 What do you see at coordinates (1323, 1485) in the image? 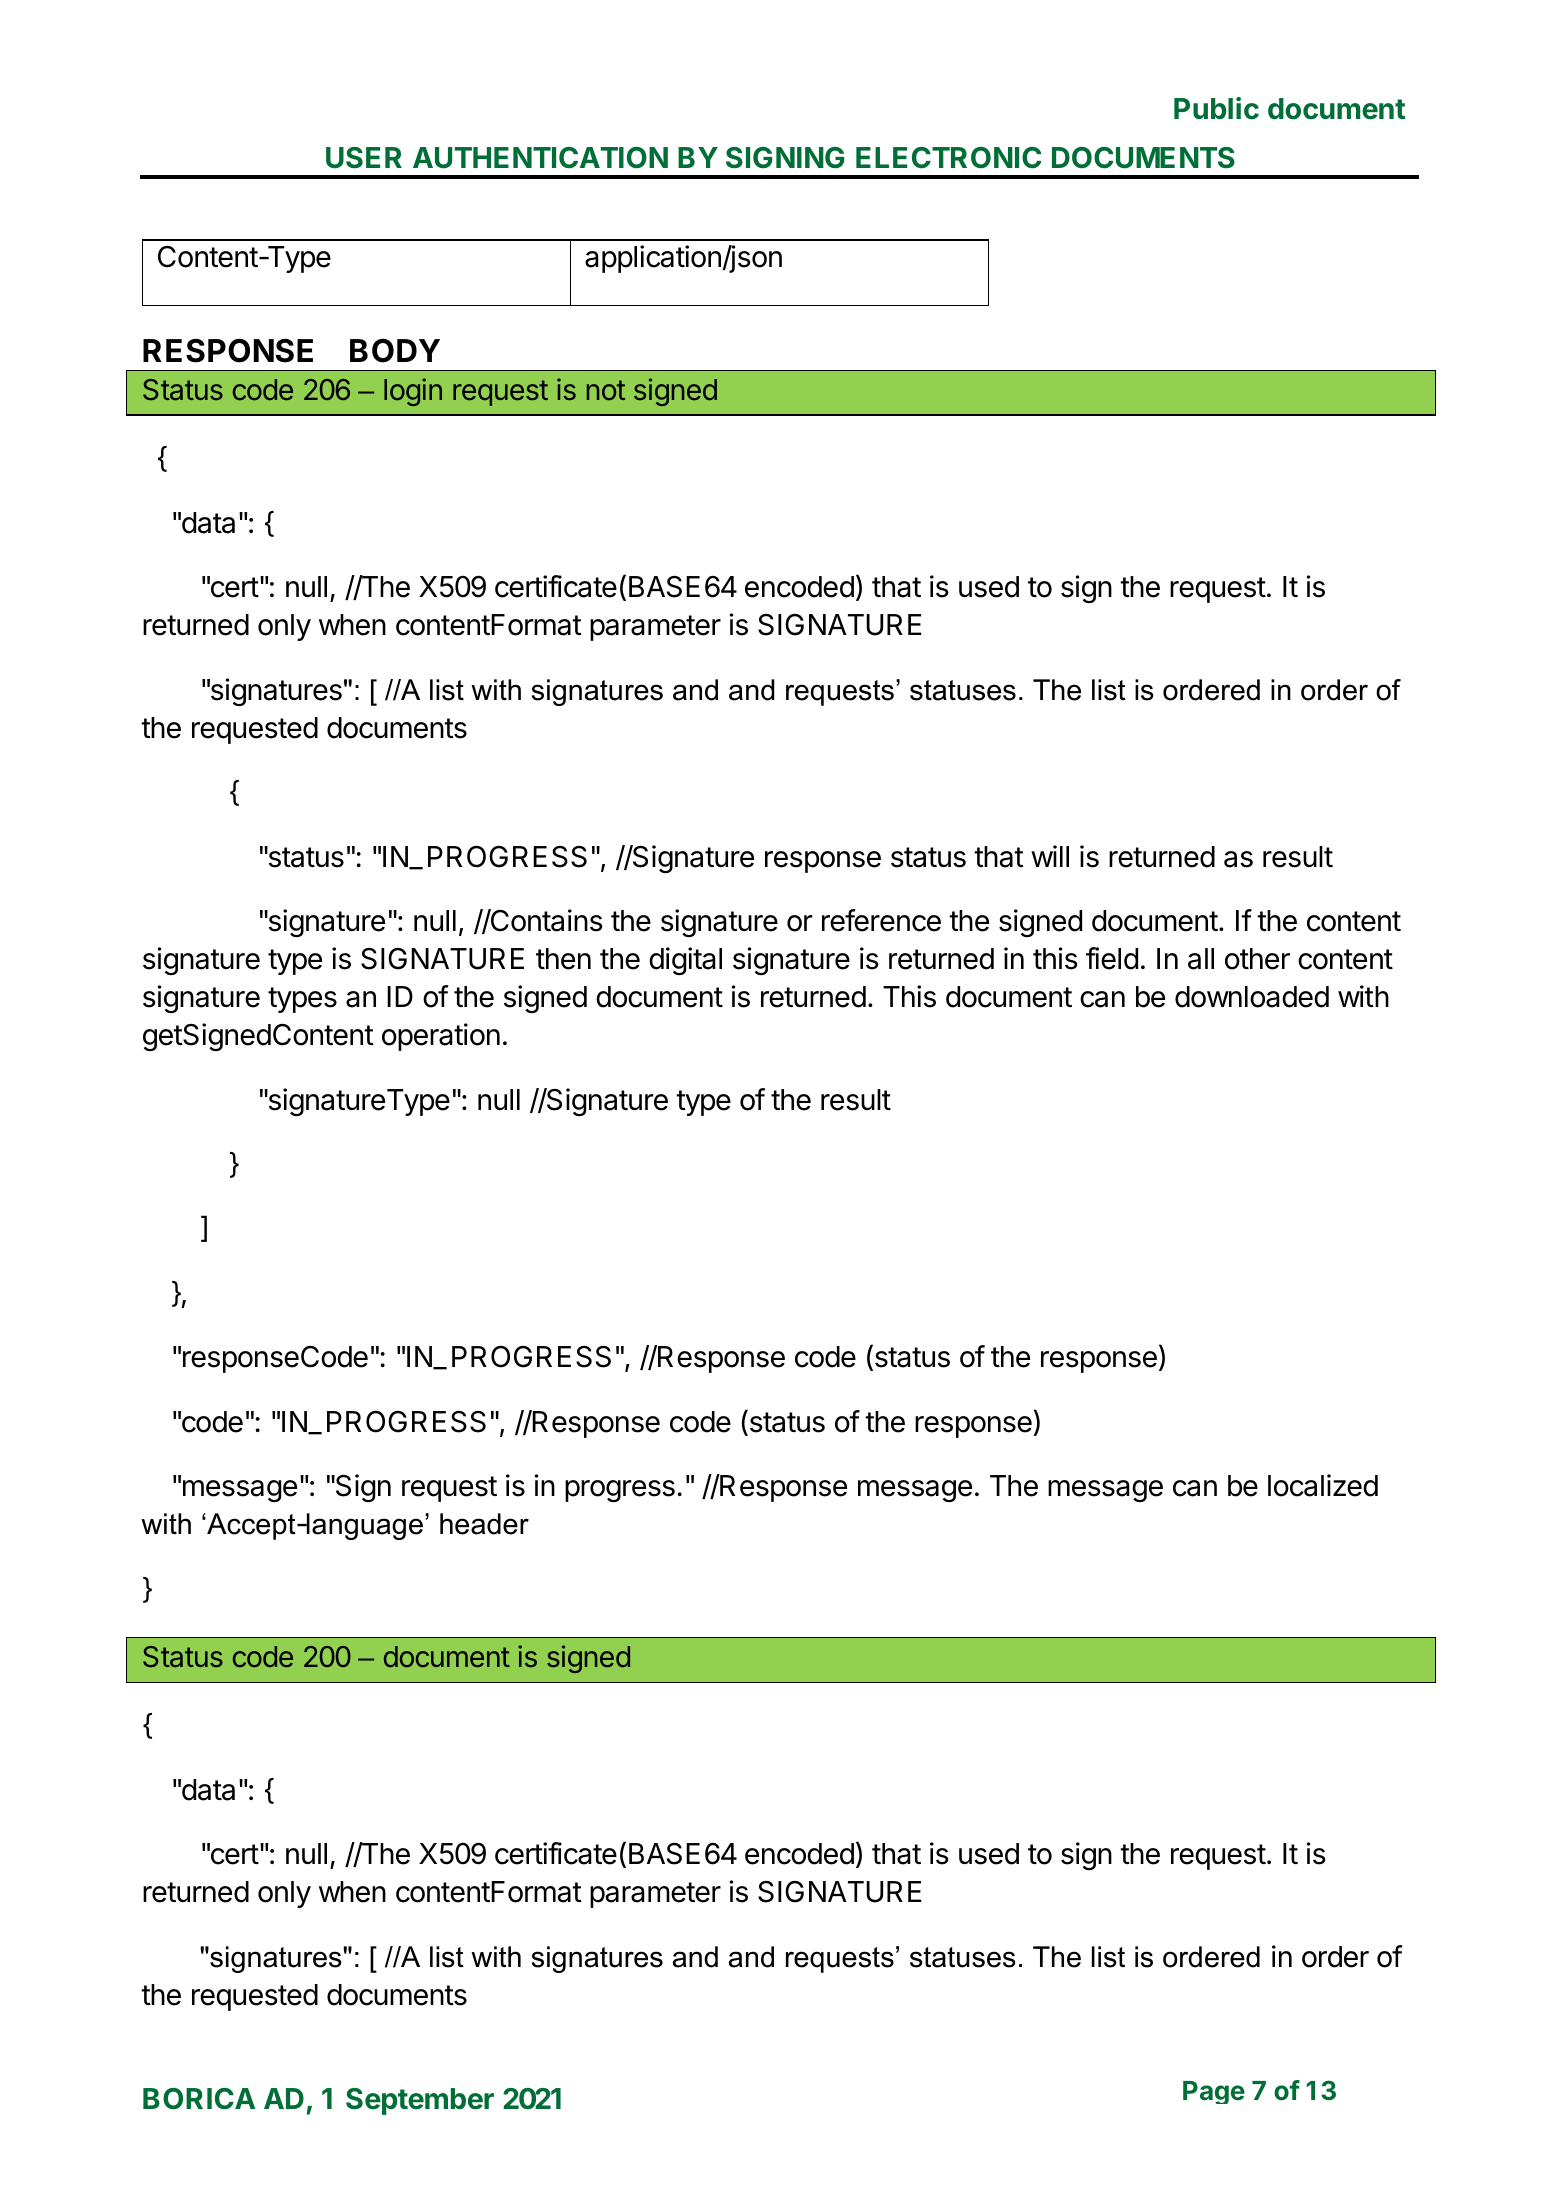
I see `localized` at bounding box center [1323, 1485].
